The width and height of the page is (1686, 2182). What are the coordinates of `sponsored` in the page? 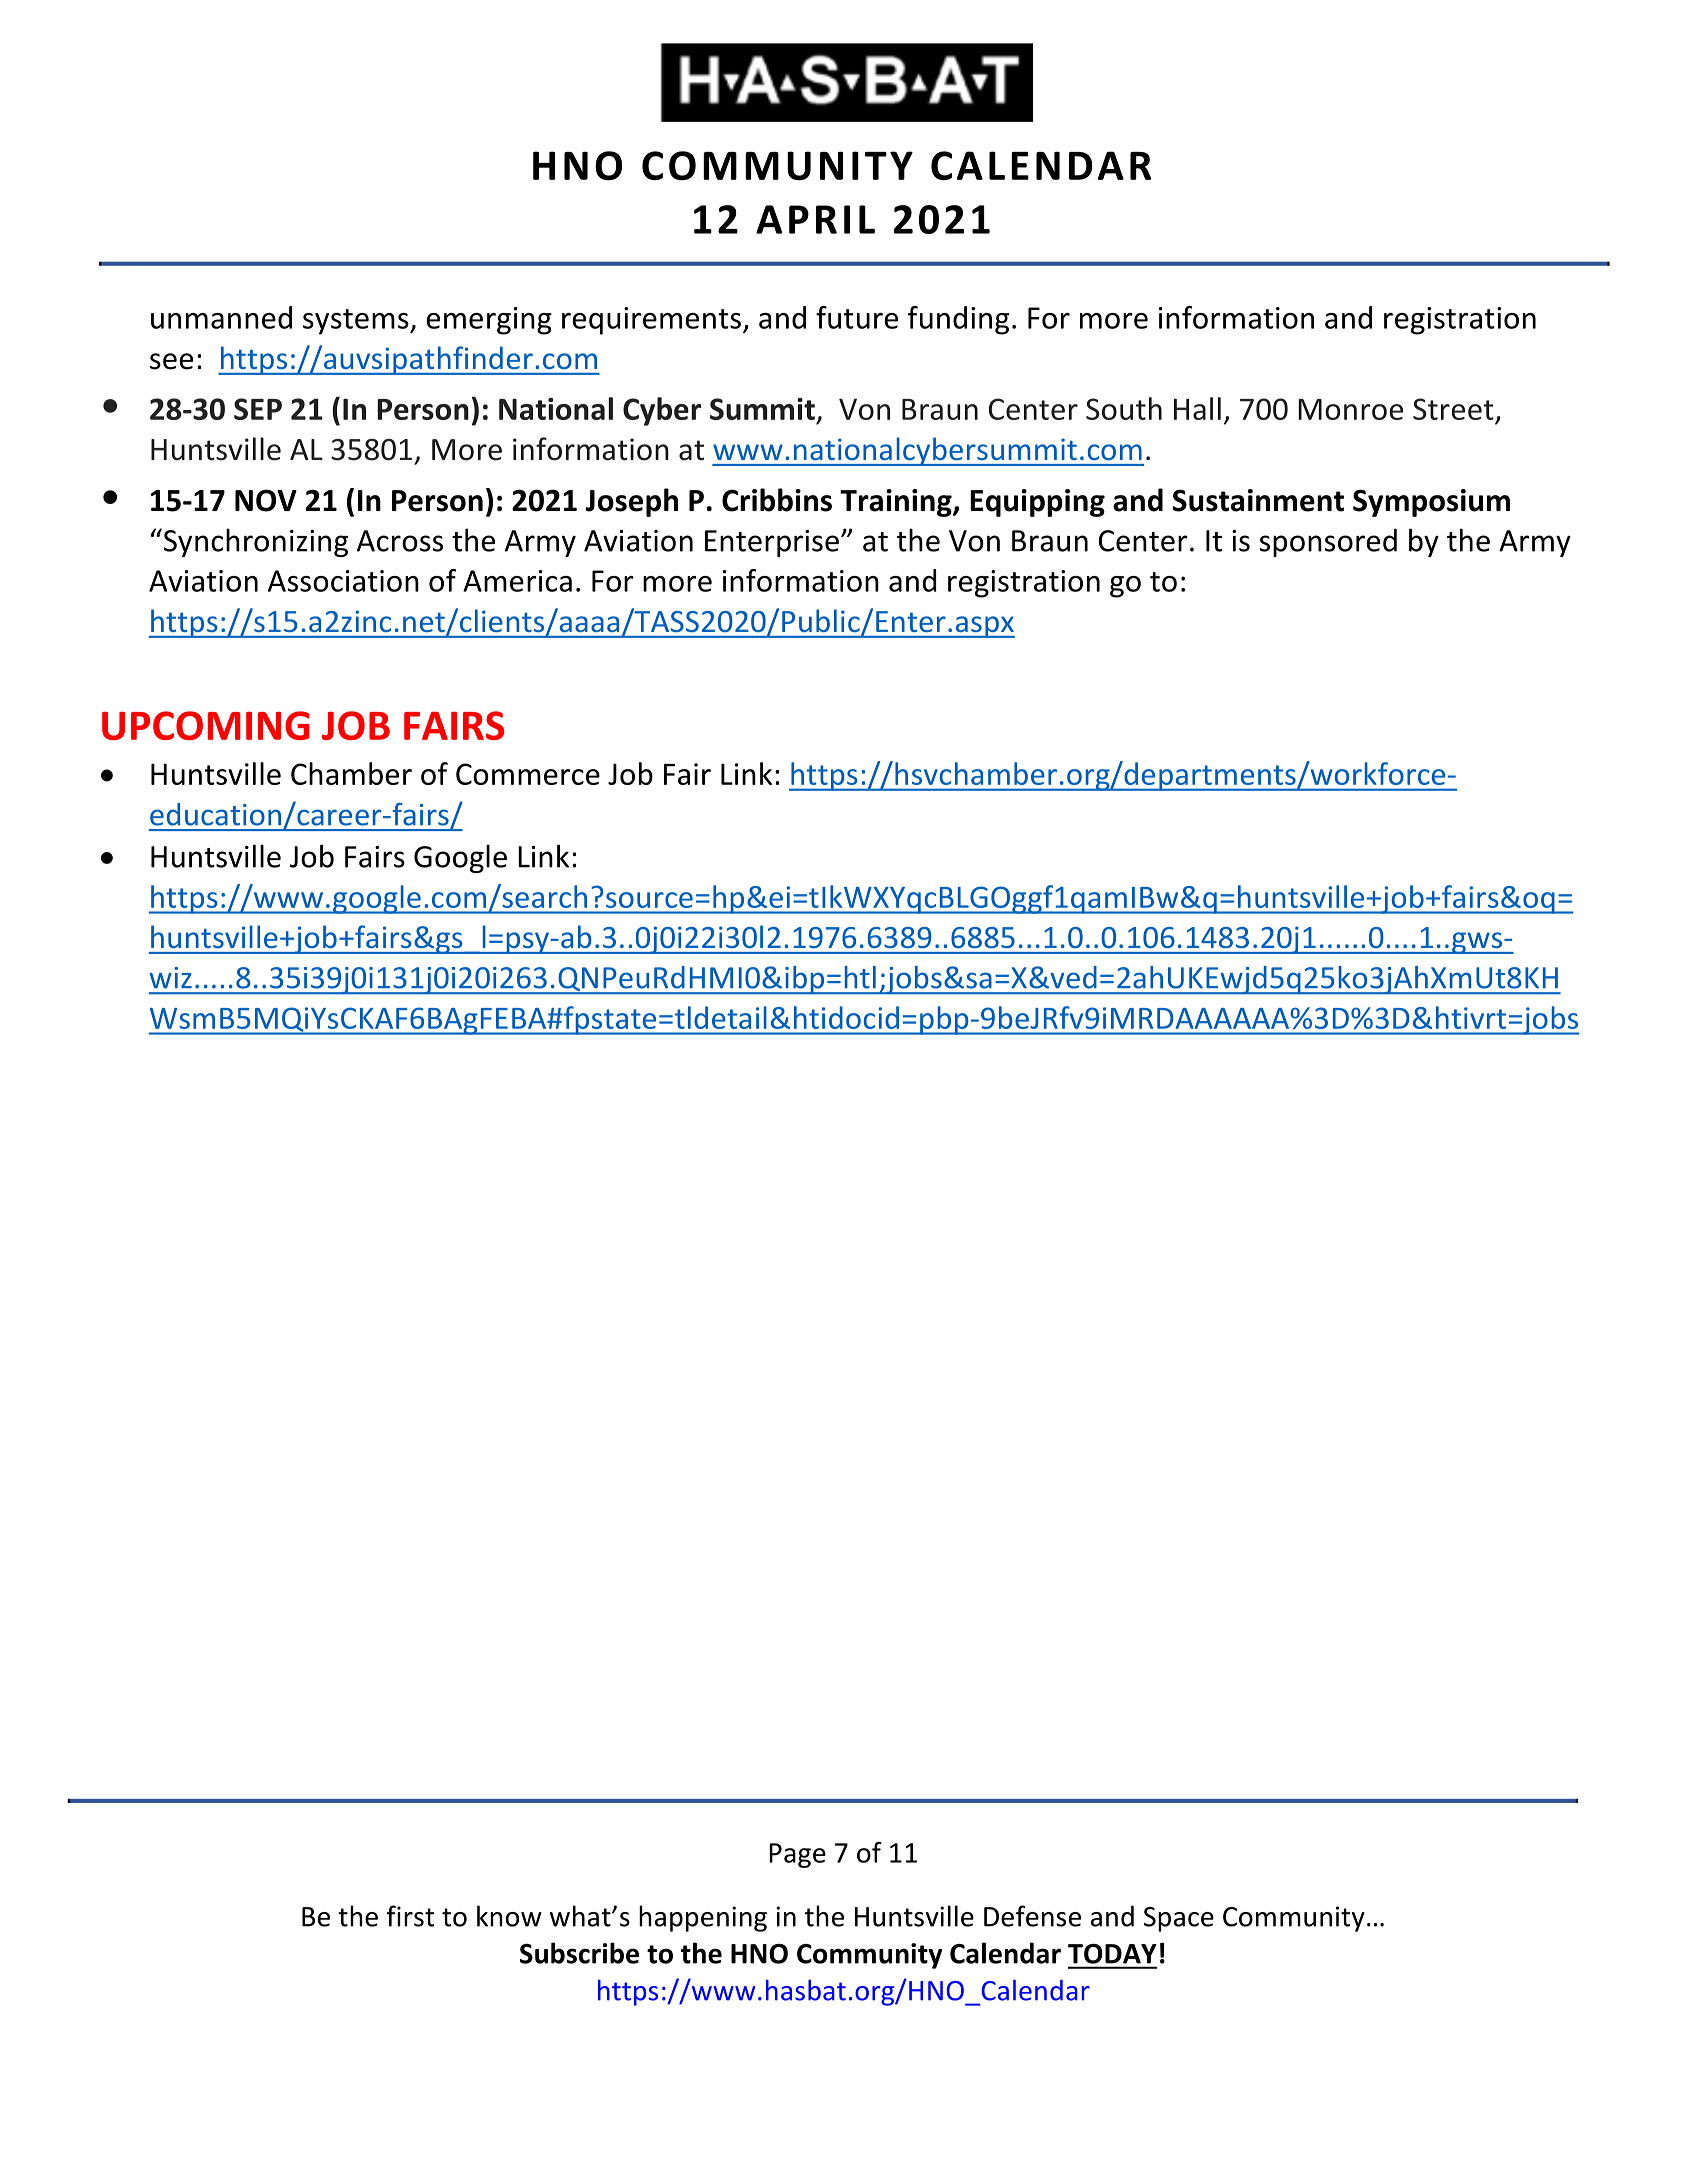 It's located at (1328, 543).
